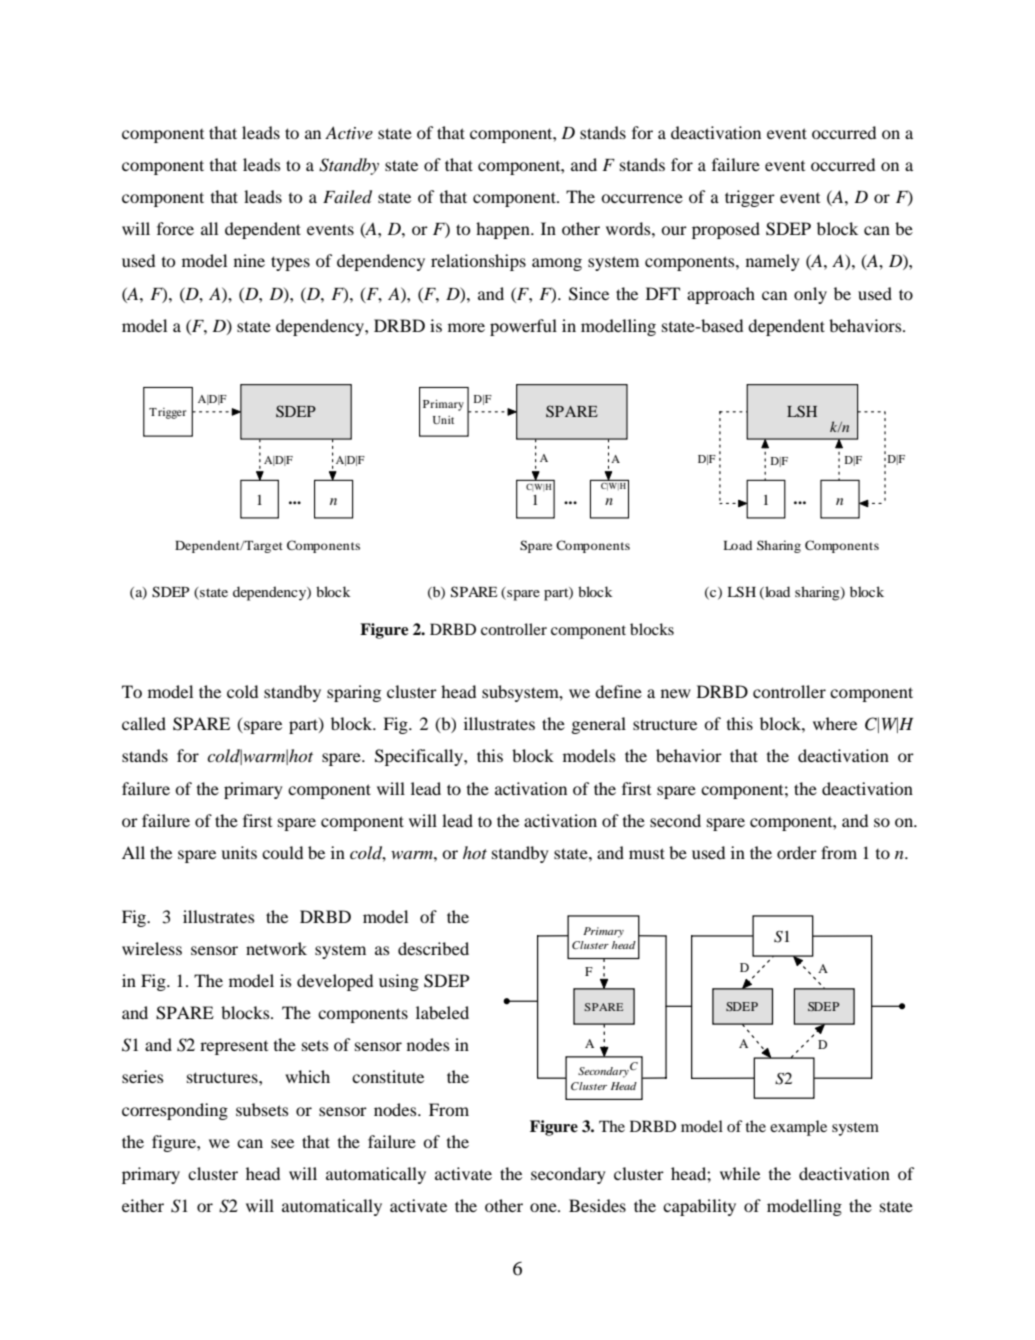 The height and width of the screenshot is (1340, 1035). Describe the element at coordinates (175, 228) in the screenshot. I see `force` at that location.
